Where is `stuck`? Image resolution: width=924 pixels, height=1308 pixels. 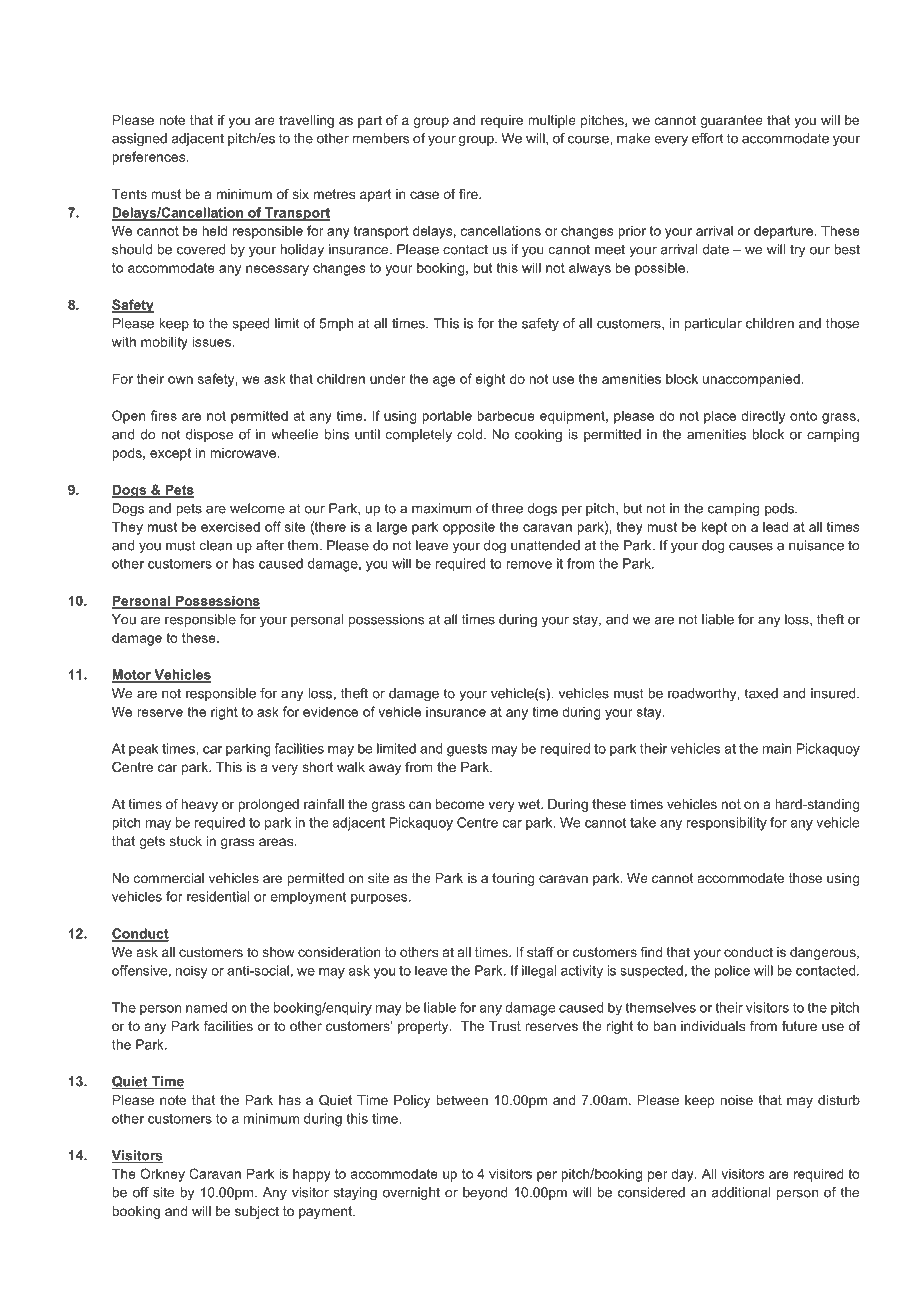 stuck is located at coordinates (186, 841).
